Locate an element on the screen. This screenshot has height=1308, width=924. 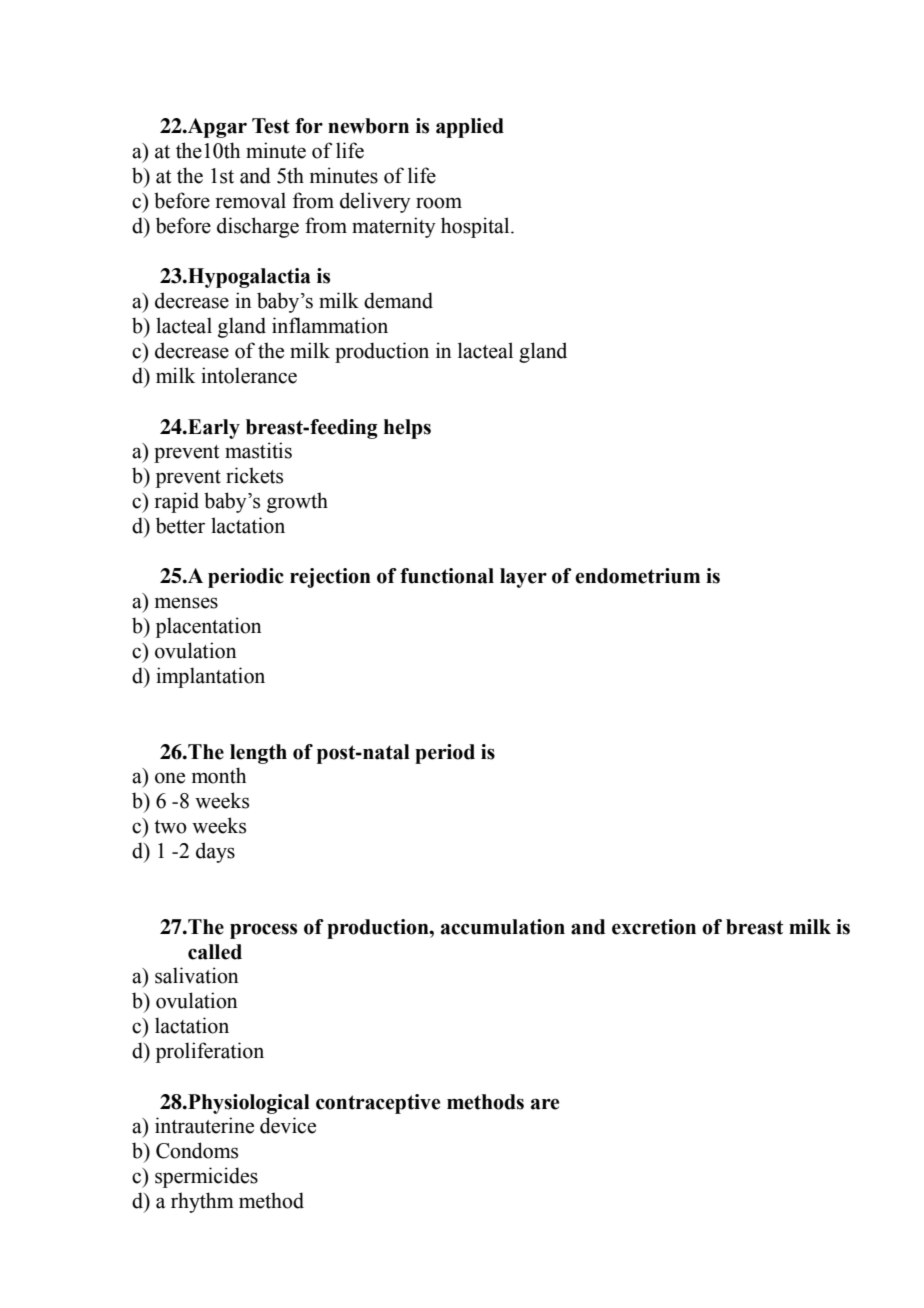
contraceptive is located at coordinates (378, 1104).
